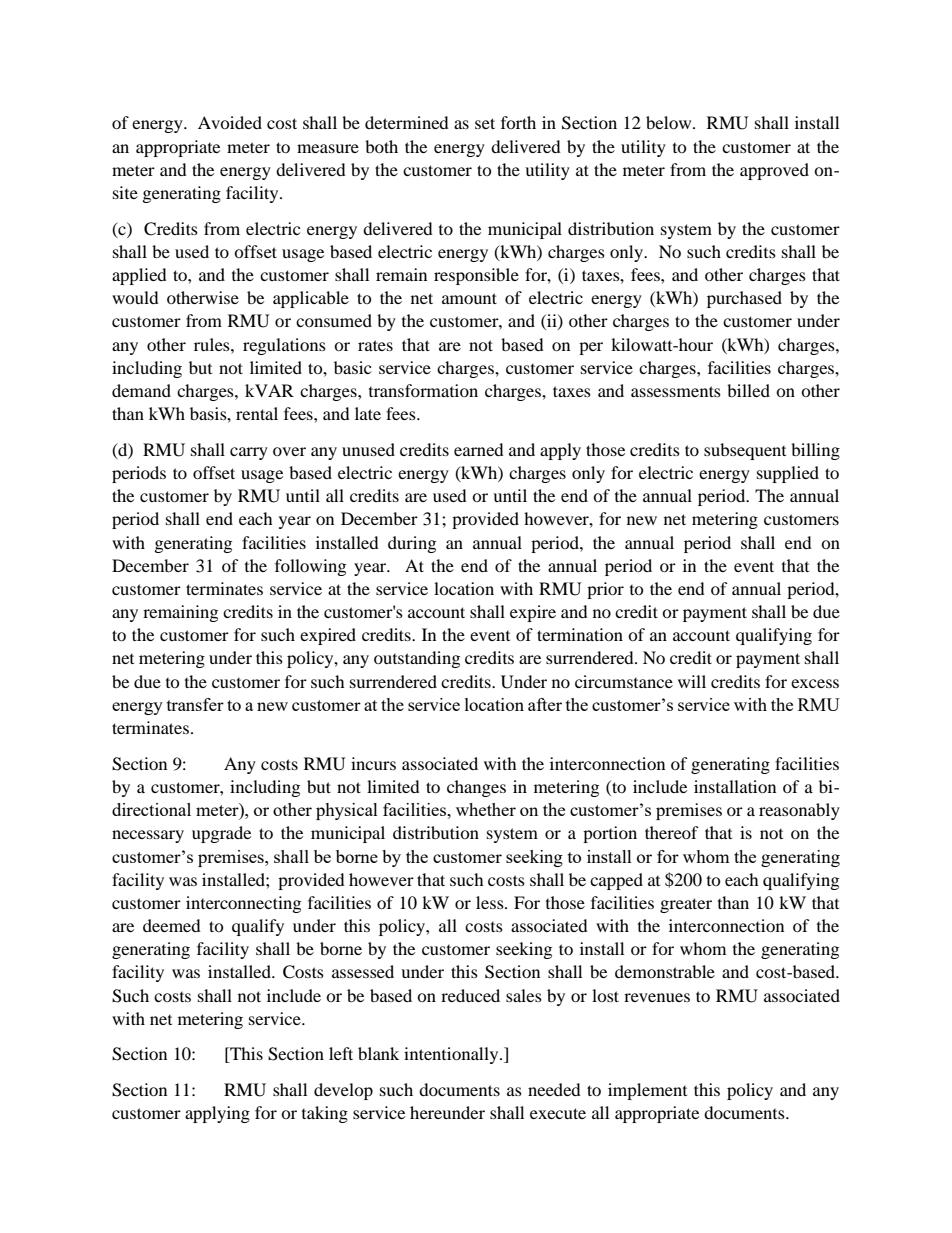 The image size is (952, 1233). What do you see at coordinates (469, 298) in the page?
I see `amount` at bounding box center [469, 298].
